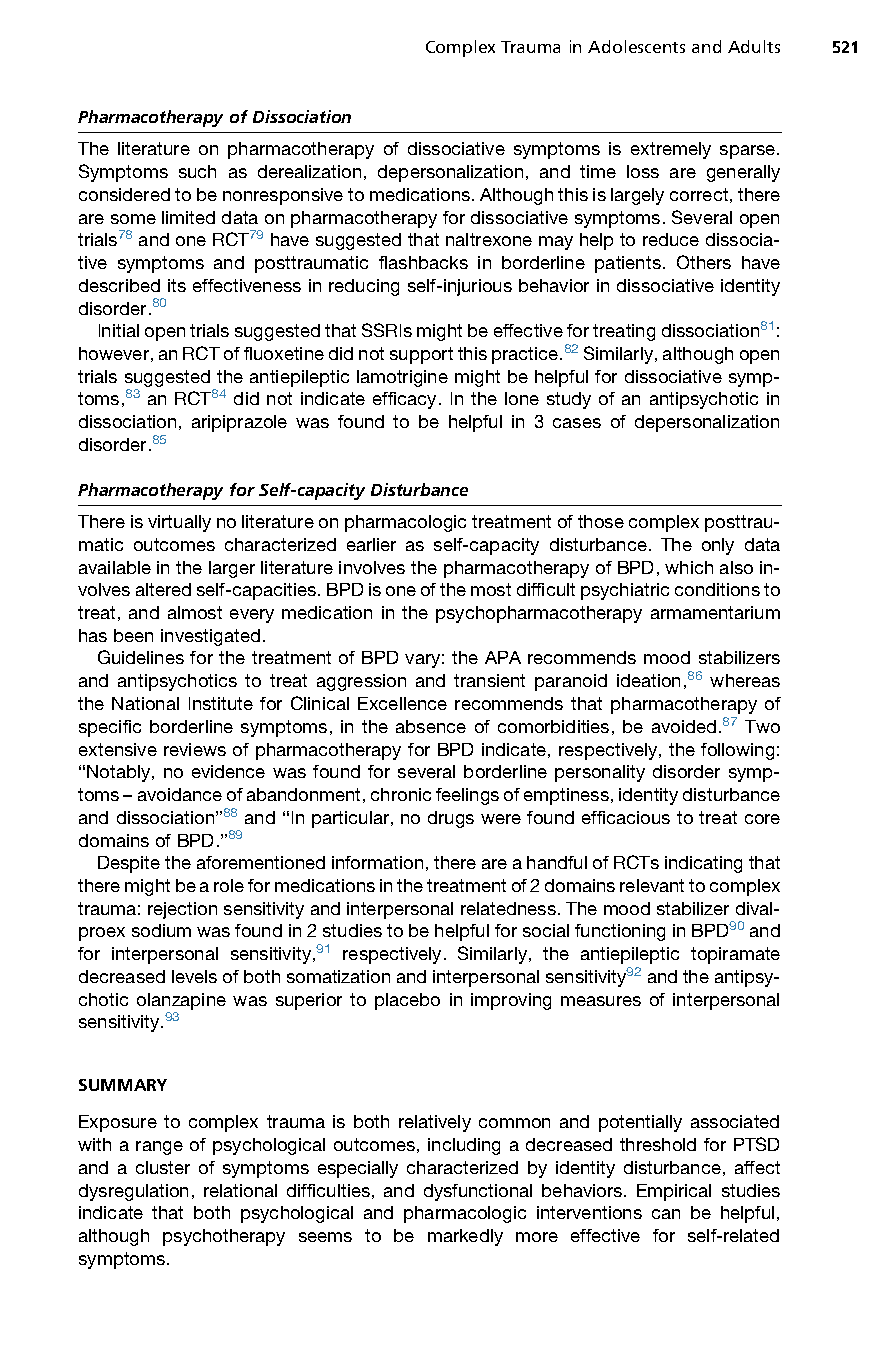 Image resolution: width=896 pixels, height=1345 pixels. What do you see at coordinates (309, 171) in the document?
I see `derealization` at bounding box center [309, 171].
